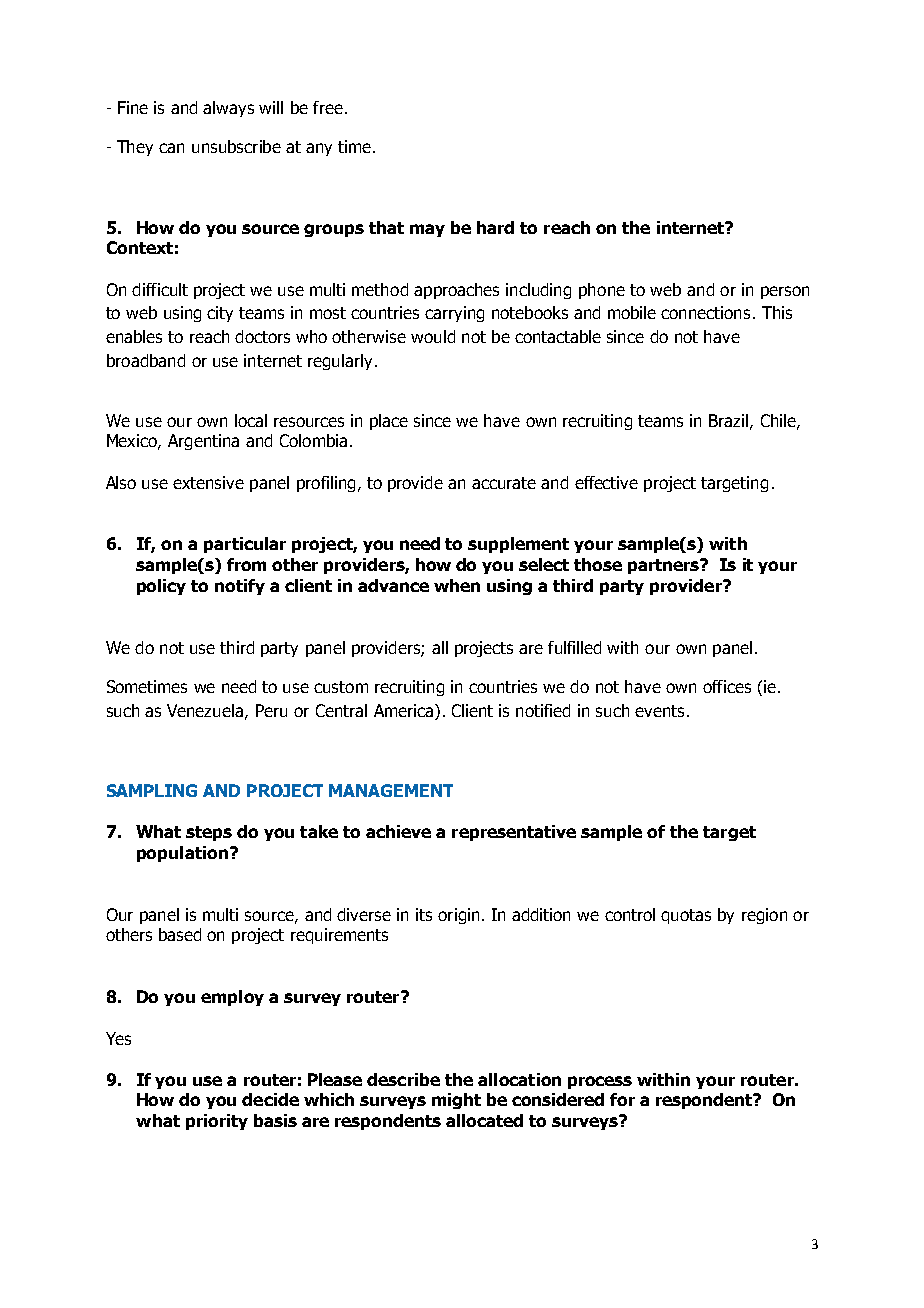  What do you see at coordinates (217, 1122) in the page?
I see `priority` at bounding box center [217, 1122].
